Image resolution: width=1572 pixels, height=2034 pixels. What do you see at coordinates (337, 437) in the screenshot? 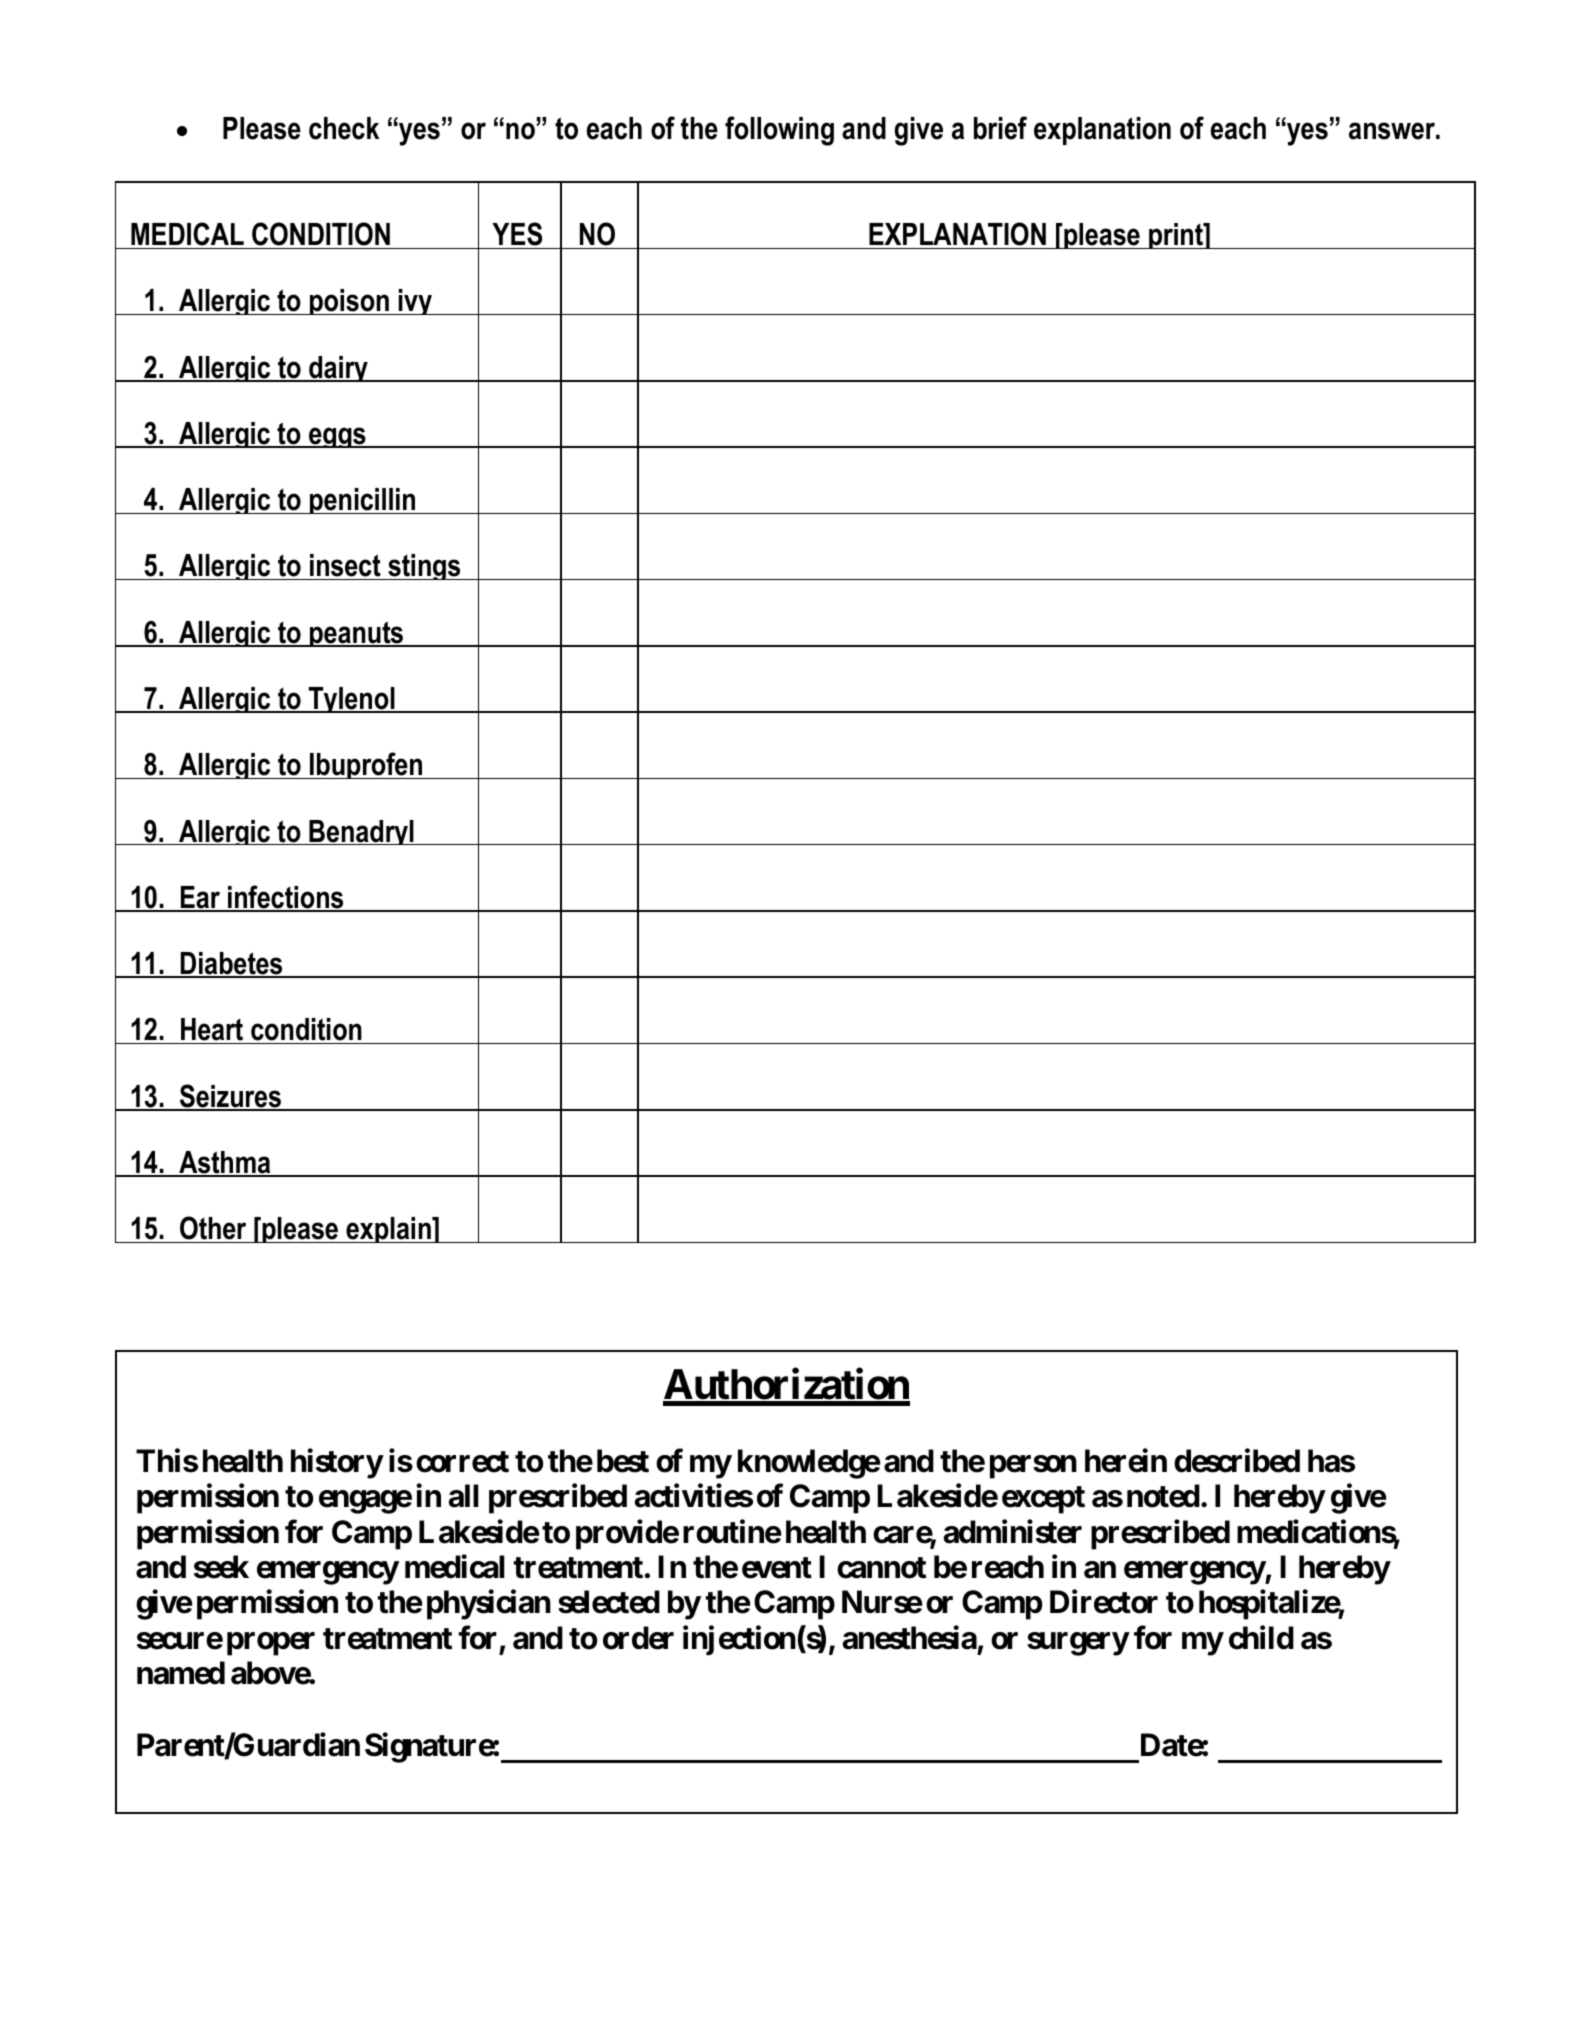
I see `eggs` at bounding box center [337, 437].
